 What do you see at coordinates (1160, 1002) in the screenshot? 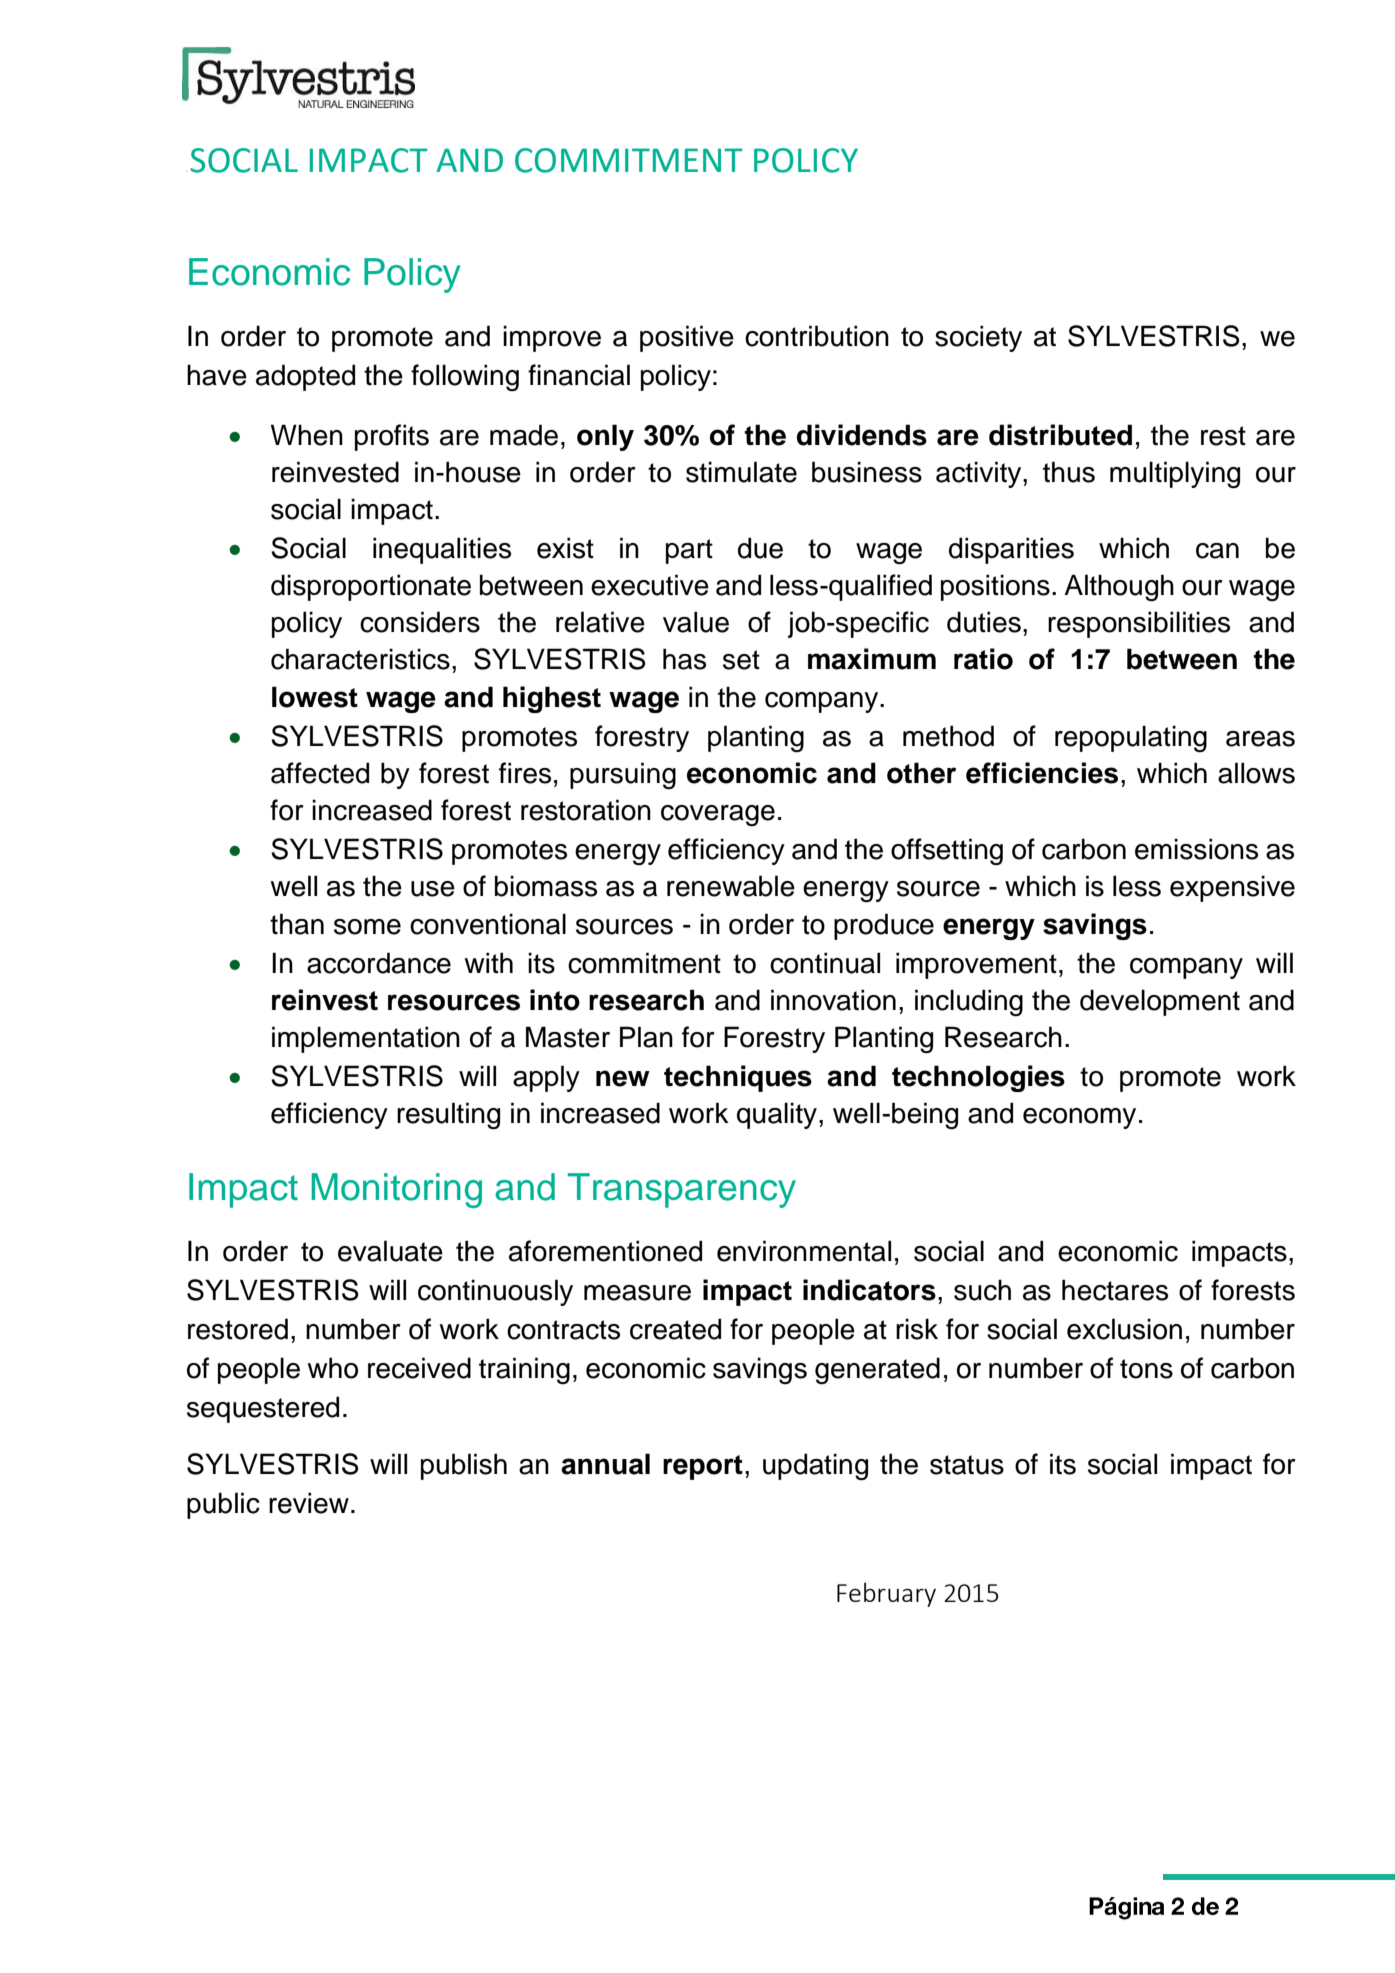
I see `development` at bounding box center [1160, 1002].
